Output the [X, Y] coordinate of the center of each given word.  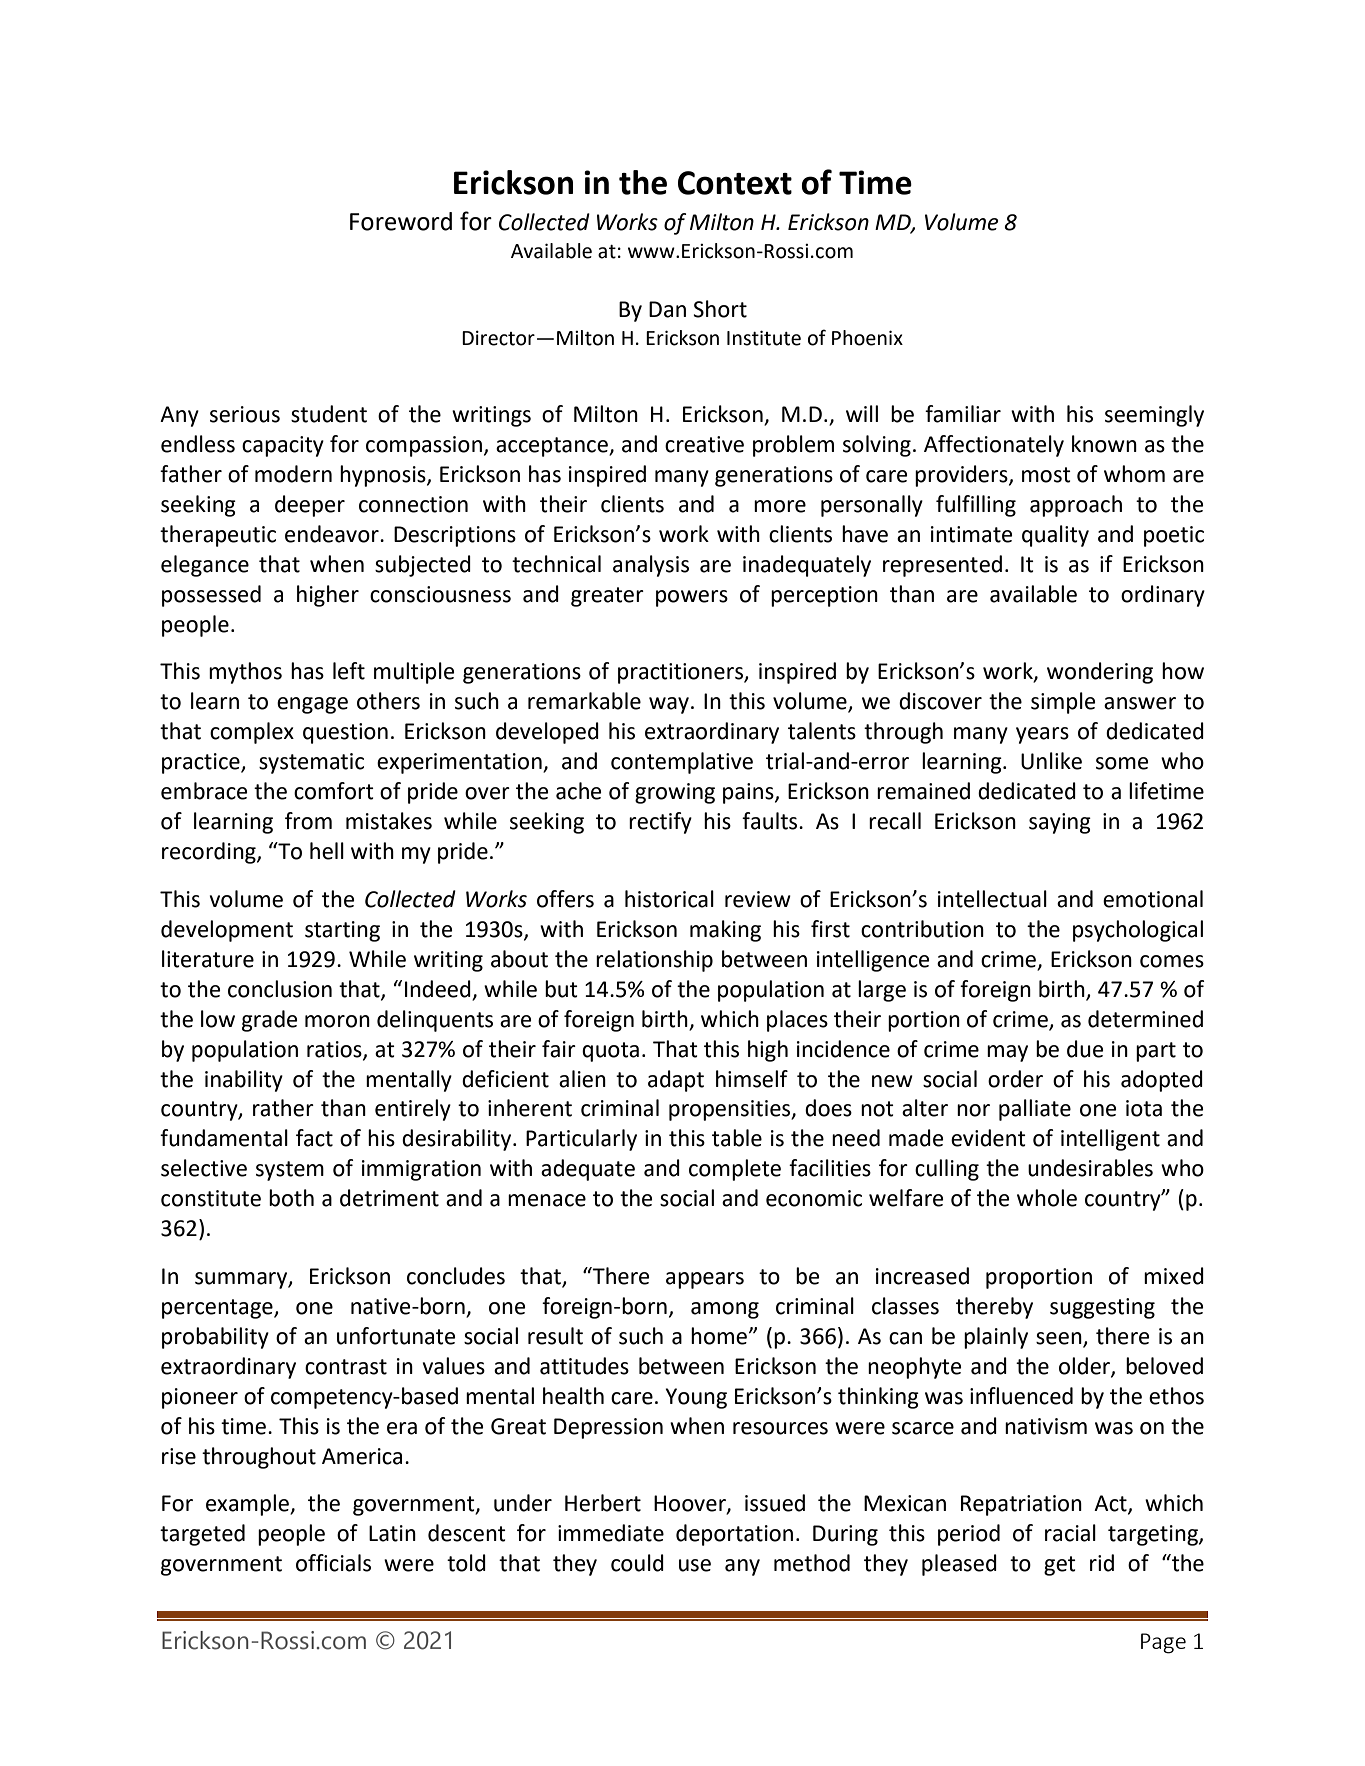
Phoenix [867, 338]
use [695, 1565]
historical [669, 899]
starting [342, 931]
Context [735, 183]
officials [333, 1563]
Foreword [401, 221]
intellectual [992, 899]
